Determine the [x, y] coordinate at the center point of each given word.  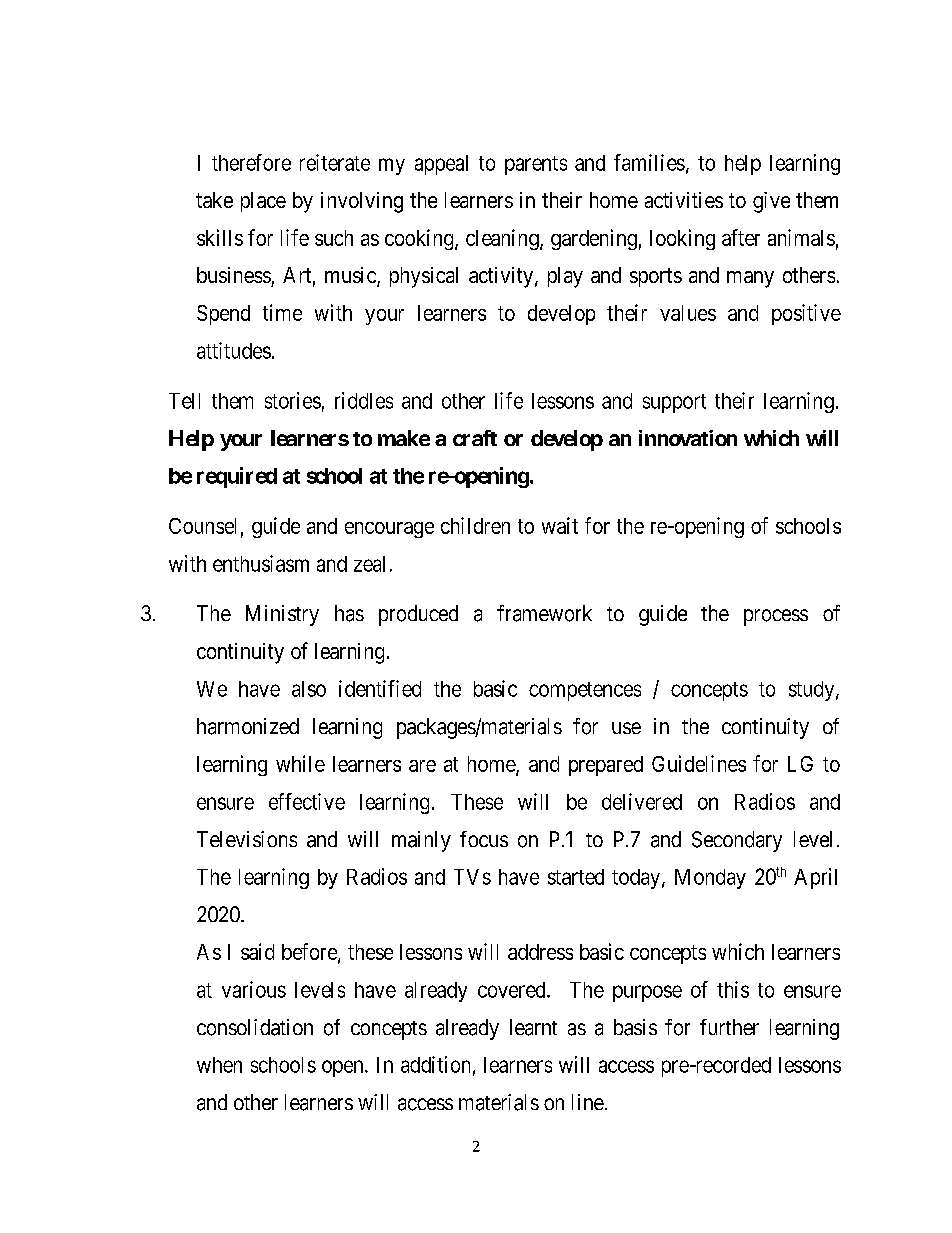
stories [293, 400]
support [674, 403]
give [771, 202]
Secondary [737, 841]
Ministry [282, 615]
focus [484, 839]
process [776, 617]
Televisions [247, 839]
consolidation [255, 1027]
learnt [533, 1027]
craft [475, 438]
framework [544, 613]
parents [536, 165]
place [263, 202]
